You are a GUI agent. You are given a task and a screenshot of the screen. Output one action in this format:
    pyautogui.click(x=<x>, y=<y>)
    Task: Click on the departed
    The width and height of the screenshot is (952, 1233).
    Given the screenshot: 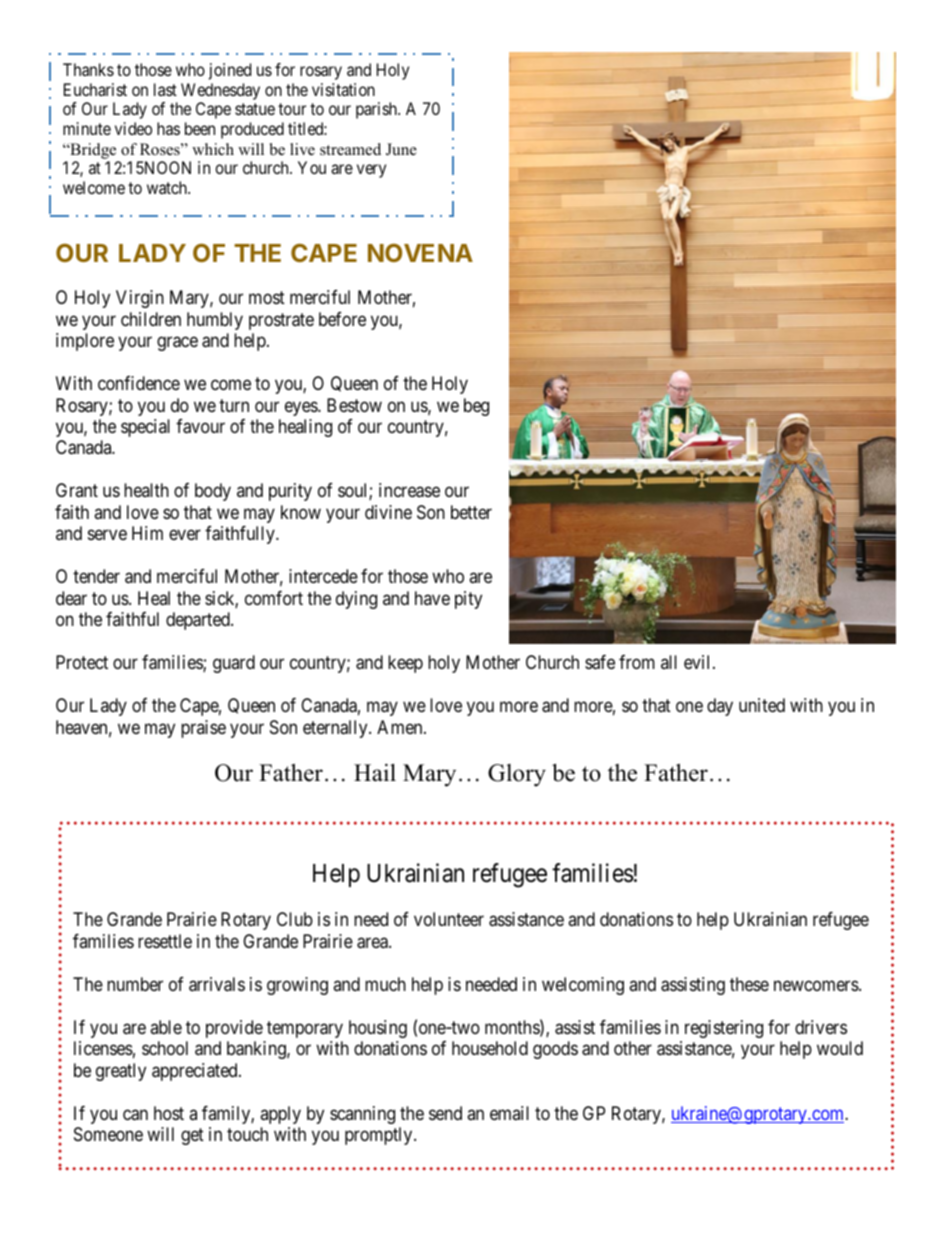 What is the action you would take?
    pyautogui.click(x=199, y=621)
